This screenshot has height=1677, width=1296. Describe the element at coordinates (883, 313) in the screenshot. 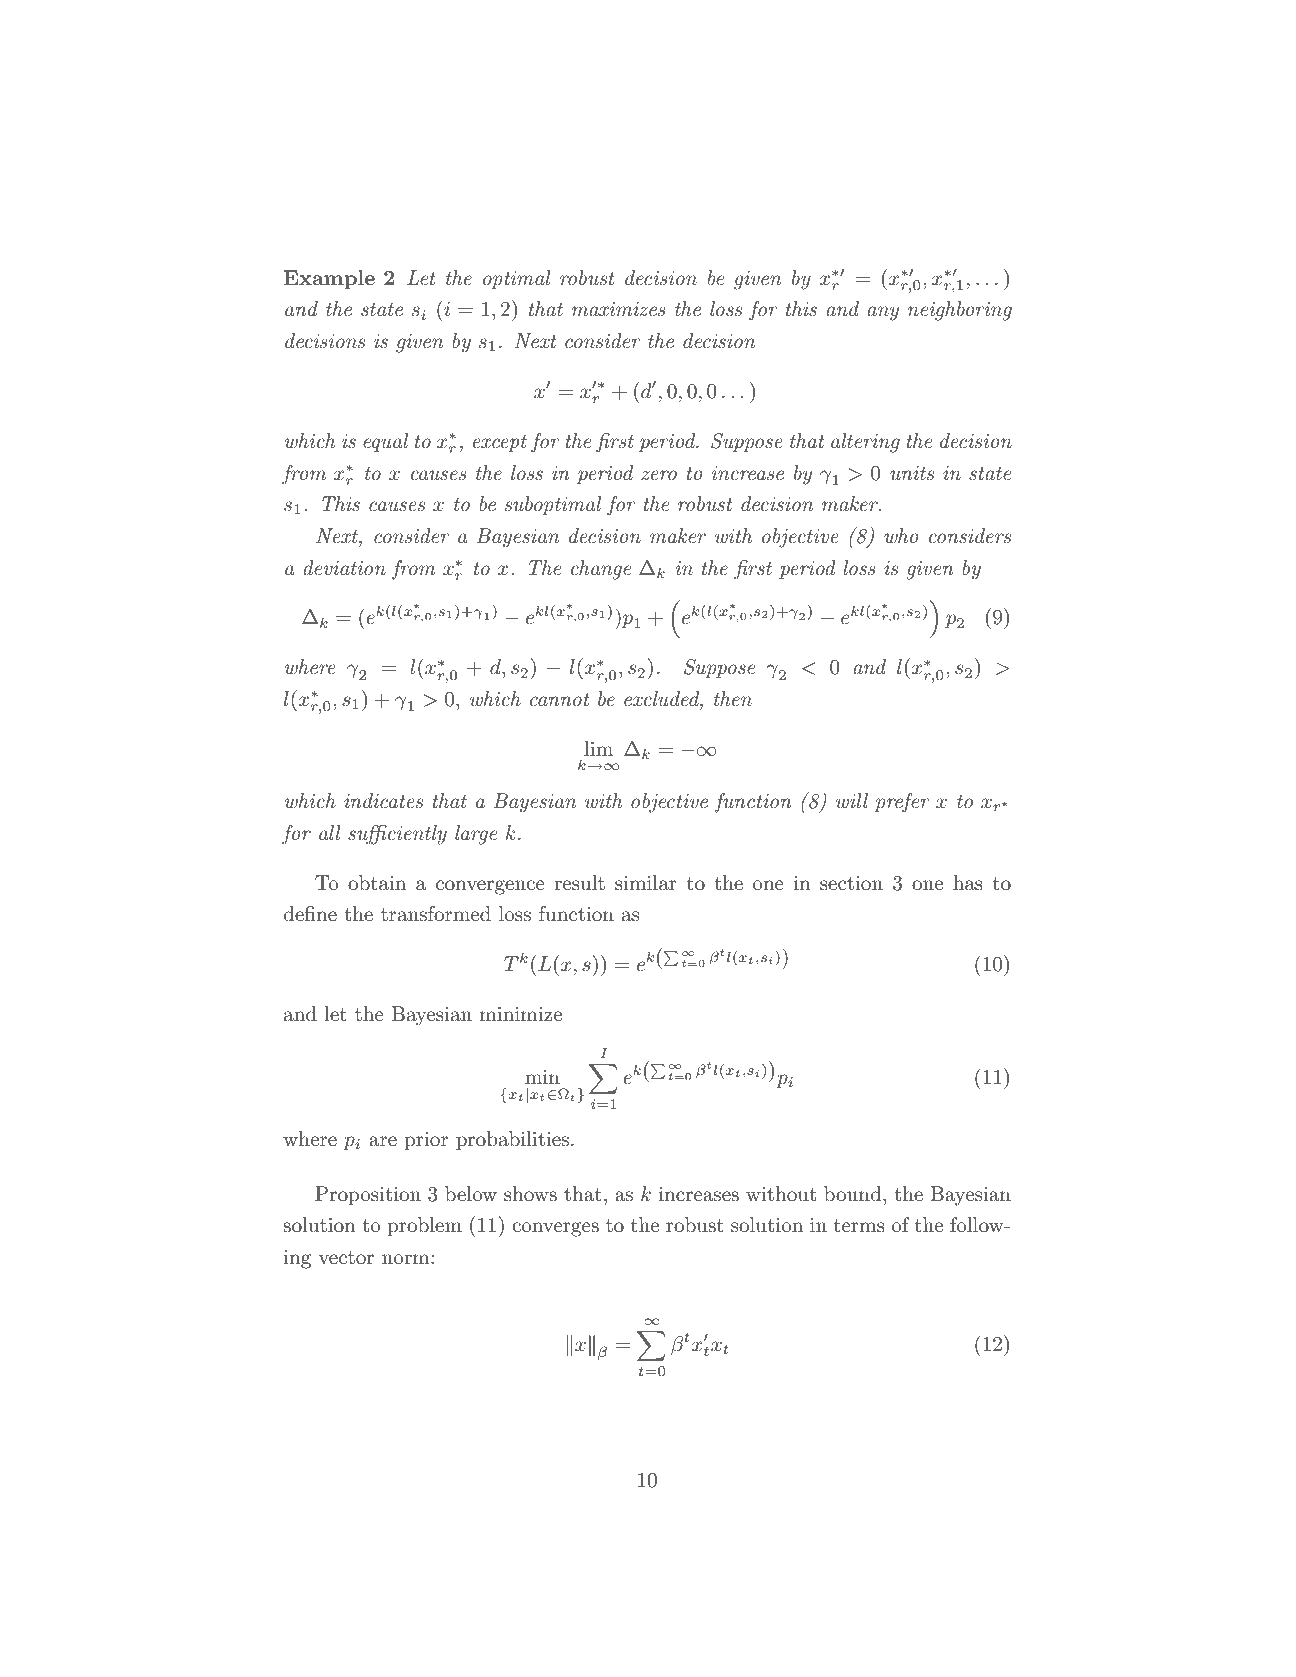

I see `any` at that location.
